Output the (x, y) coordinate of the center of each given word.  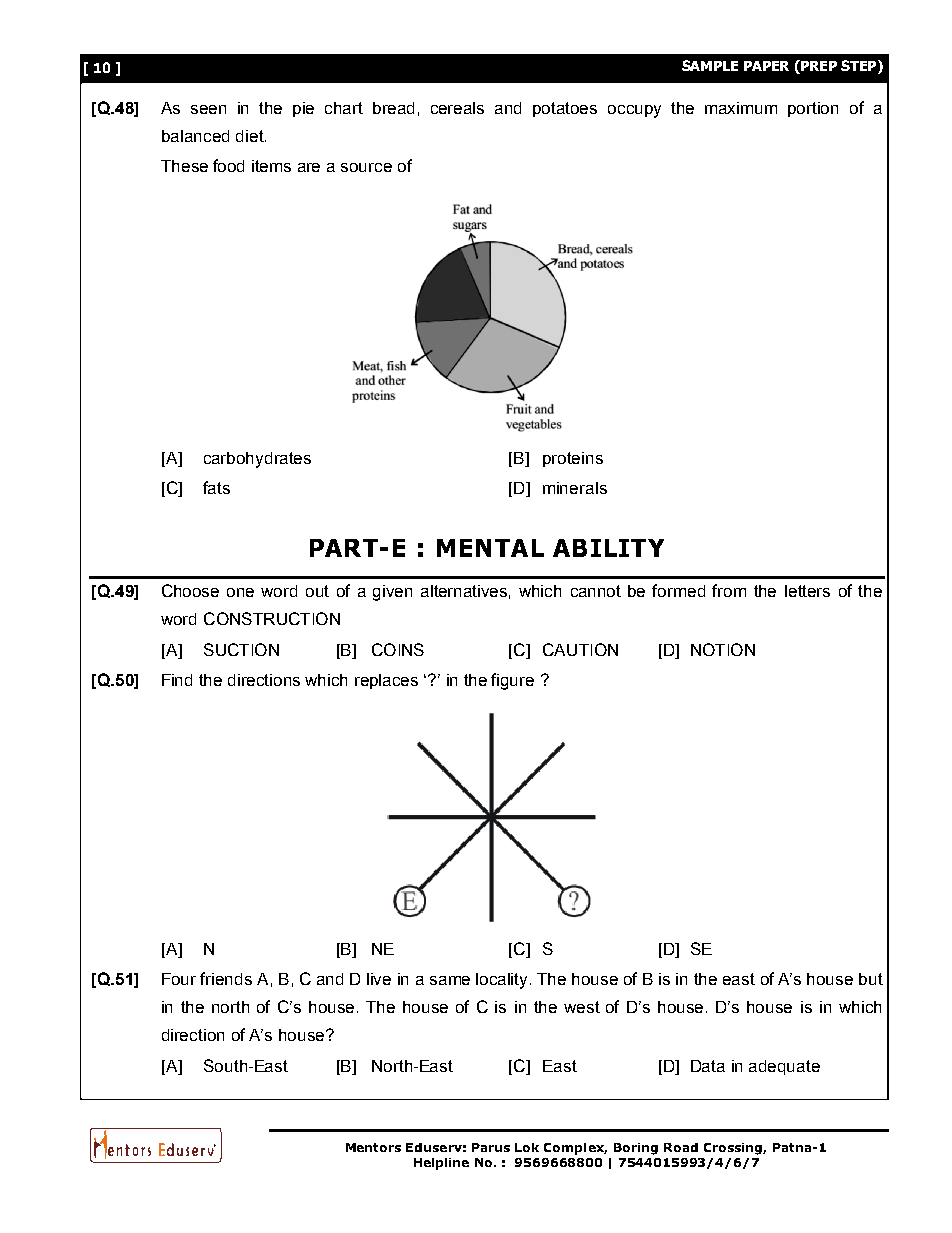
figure (512, 681)
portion (813, 109)
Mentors (373, 1147)
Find (177, 680)
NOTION (723, 649)
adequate (784, 1067)
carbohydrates (257, 460)
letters (807, 591)
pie (303, 109)
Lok (527, 1147)
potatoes (565, 109)
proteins (573, 459)
